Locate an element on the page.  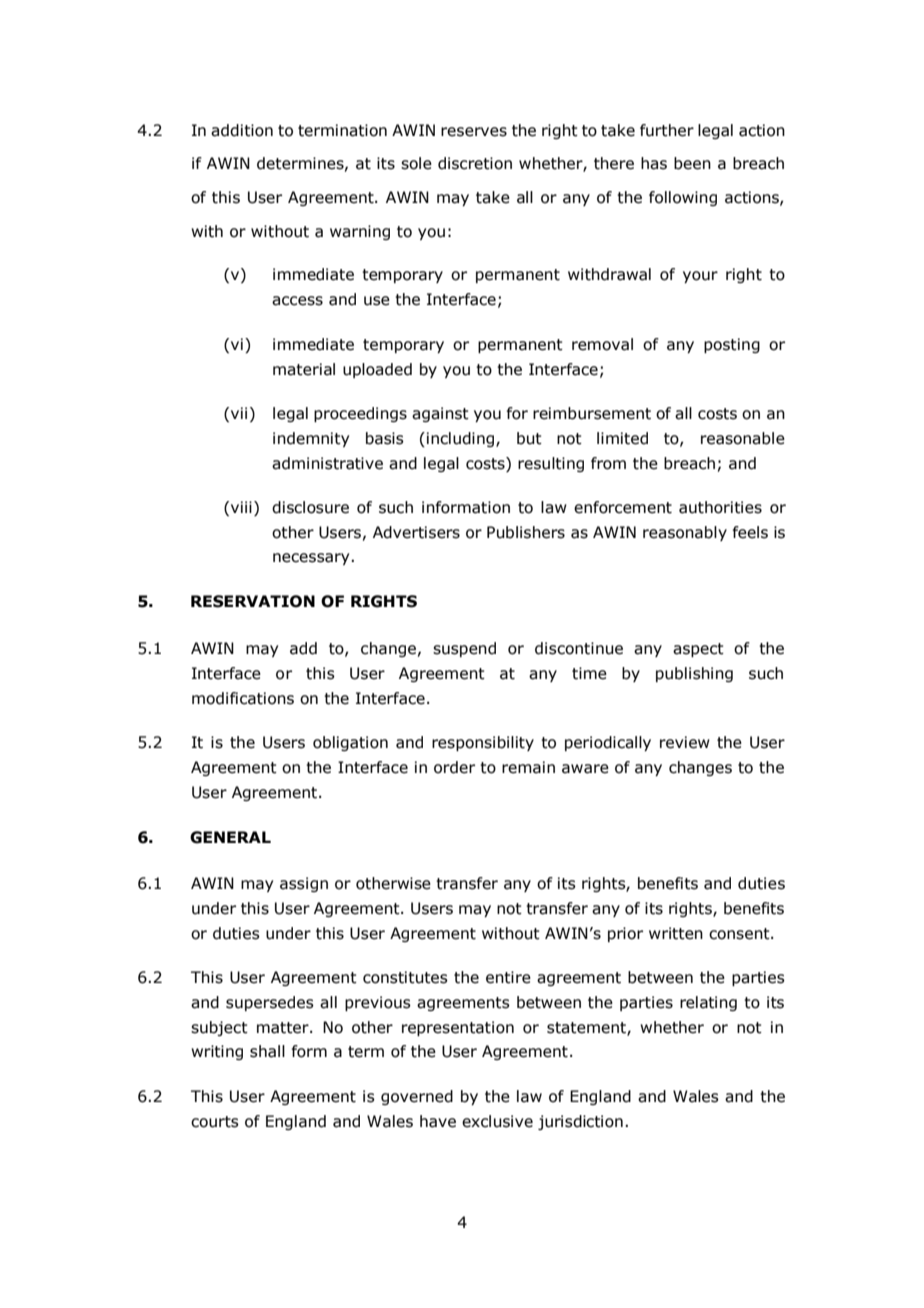
addition is located at coordinates (242, 130).
